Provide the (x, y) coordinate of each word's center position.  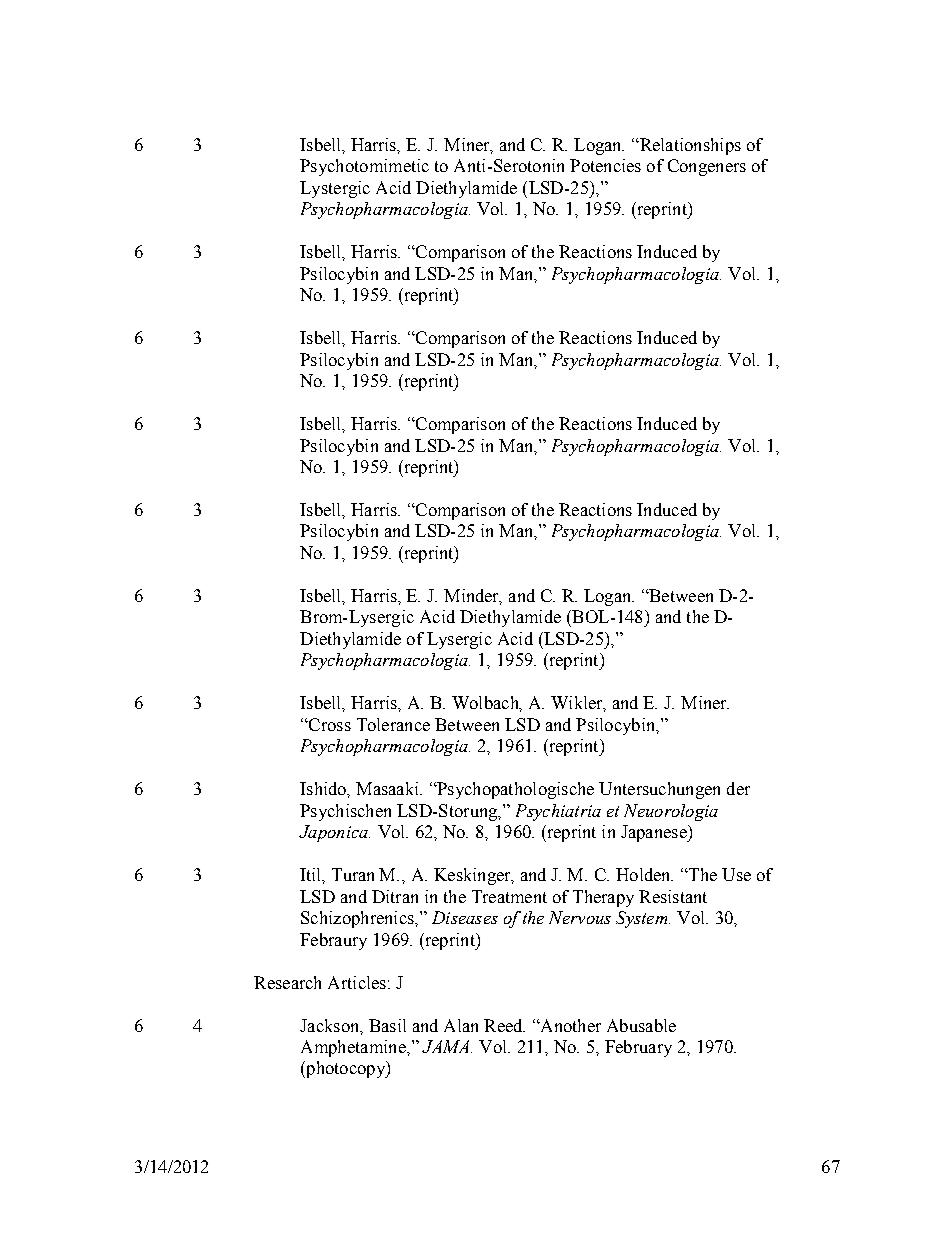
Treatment (509, 896)
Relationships (689, 146)
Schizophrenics (358, 919)
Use (736, 874)
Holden (644, 874)
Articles (357, 982)
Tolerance (393, 724)
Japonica (334, 833)
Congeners (707, 167)
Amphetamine (354, 1048)
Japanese (655, 833)
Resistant (673, 896)
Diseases (465, 917)
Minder (473, 597)
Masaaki (388, 788)
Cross (329, 724)
